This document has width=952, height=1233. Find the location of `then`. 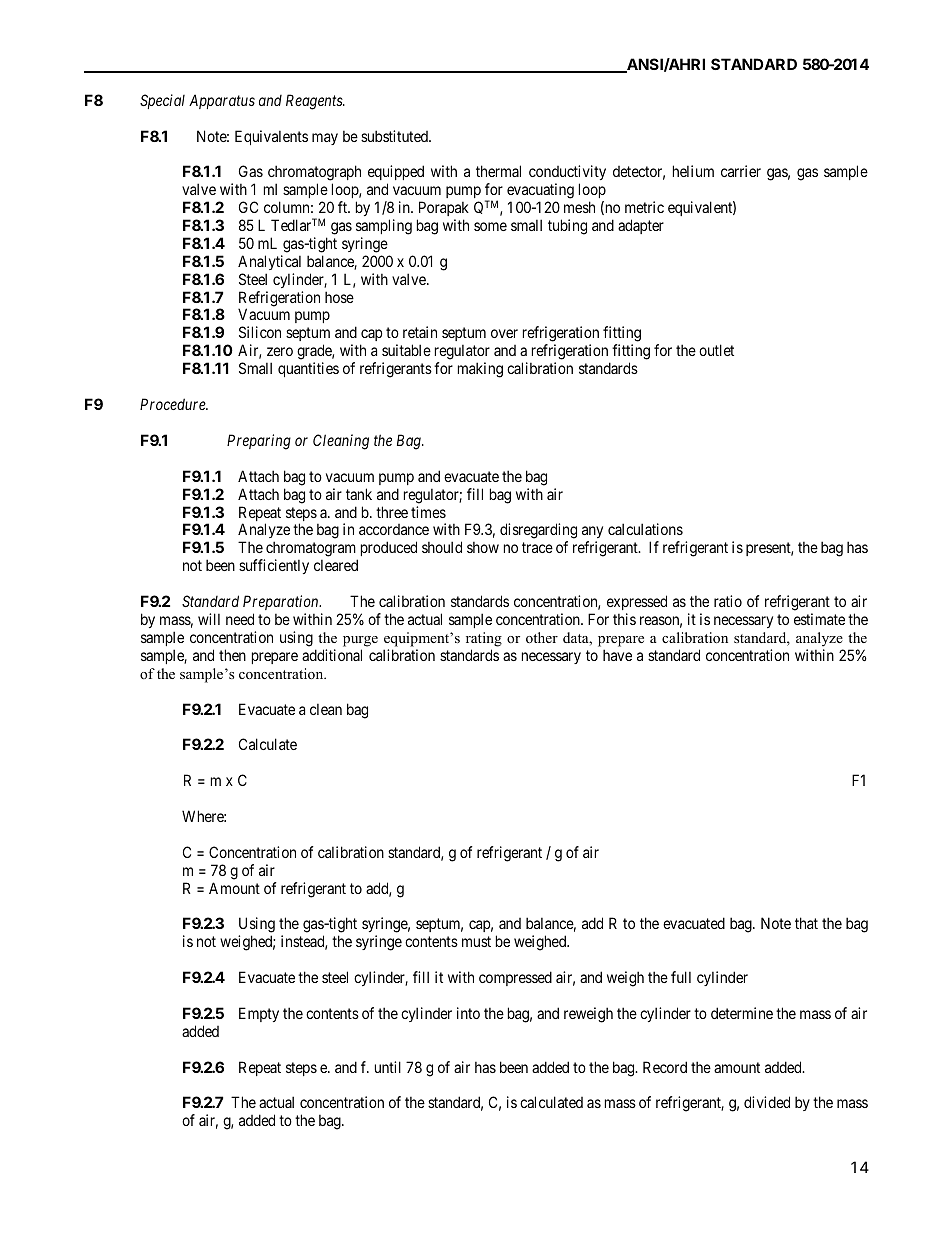

then is located at coordinates (232, 655).
